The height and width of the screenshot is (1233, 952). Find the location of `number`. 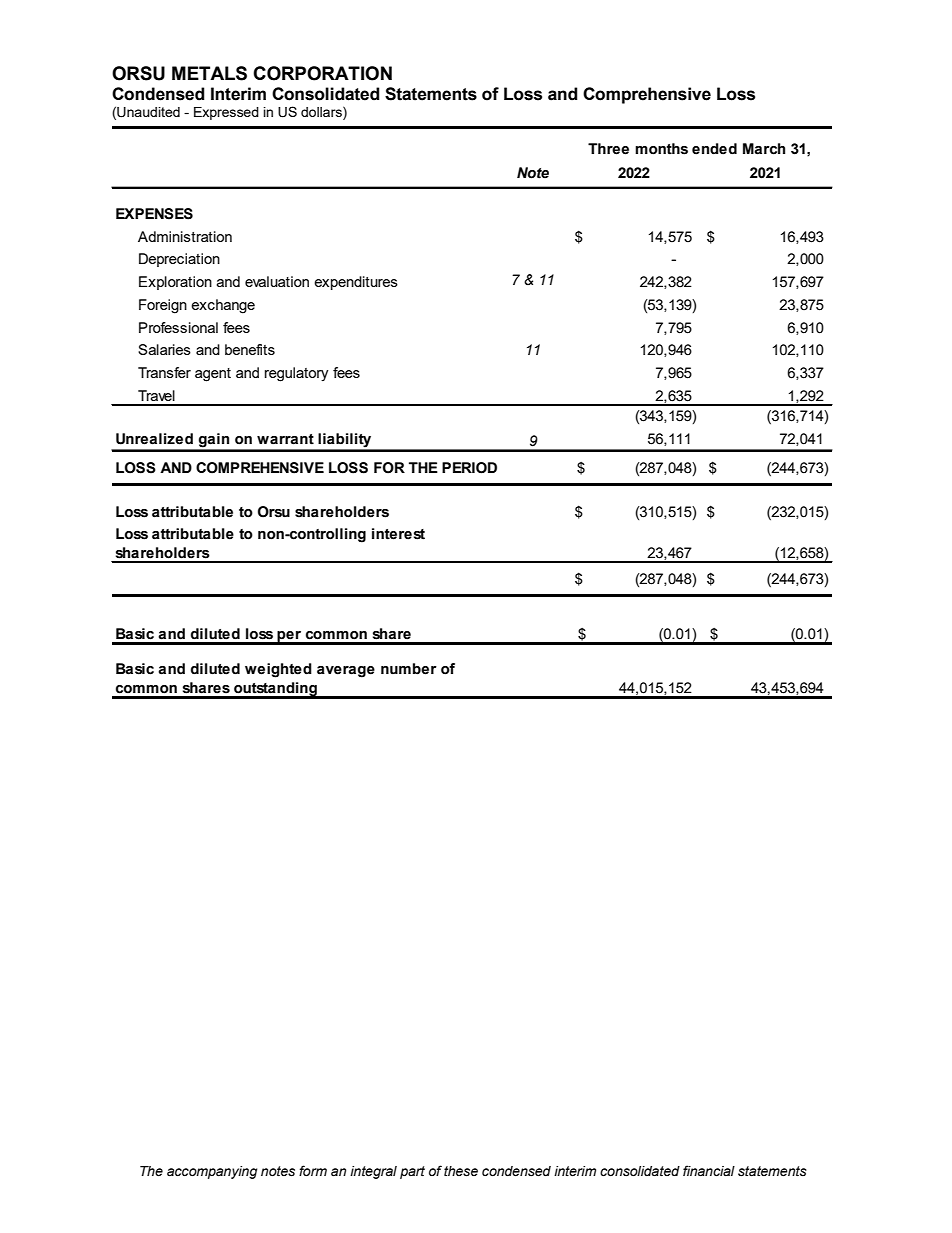

number is located at coordinates (409, 669).
